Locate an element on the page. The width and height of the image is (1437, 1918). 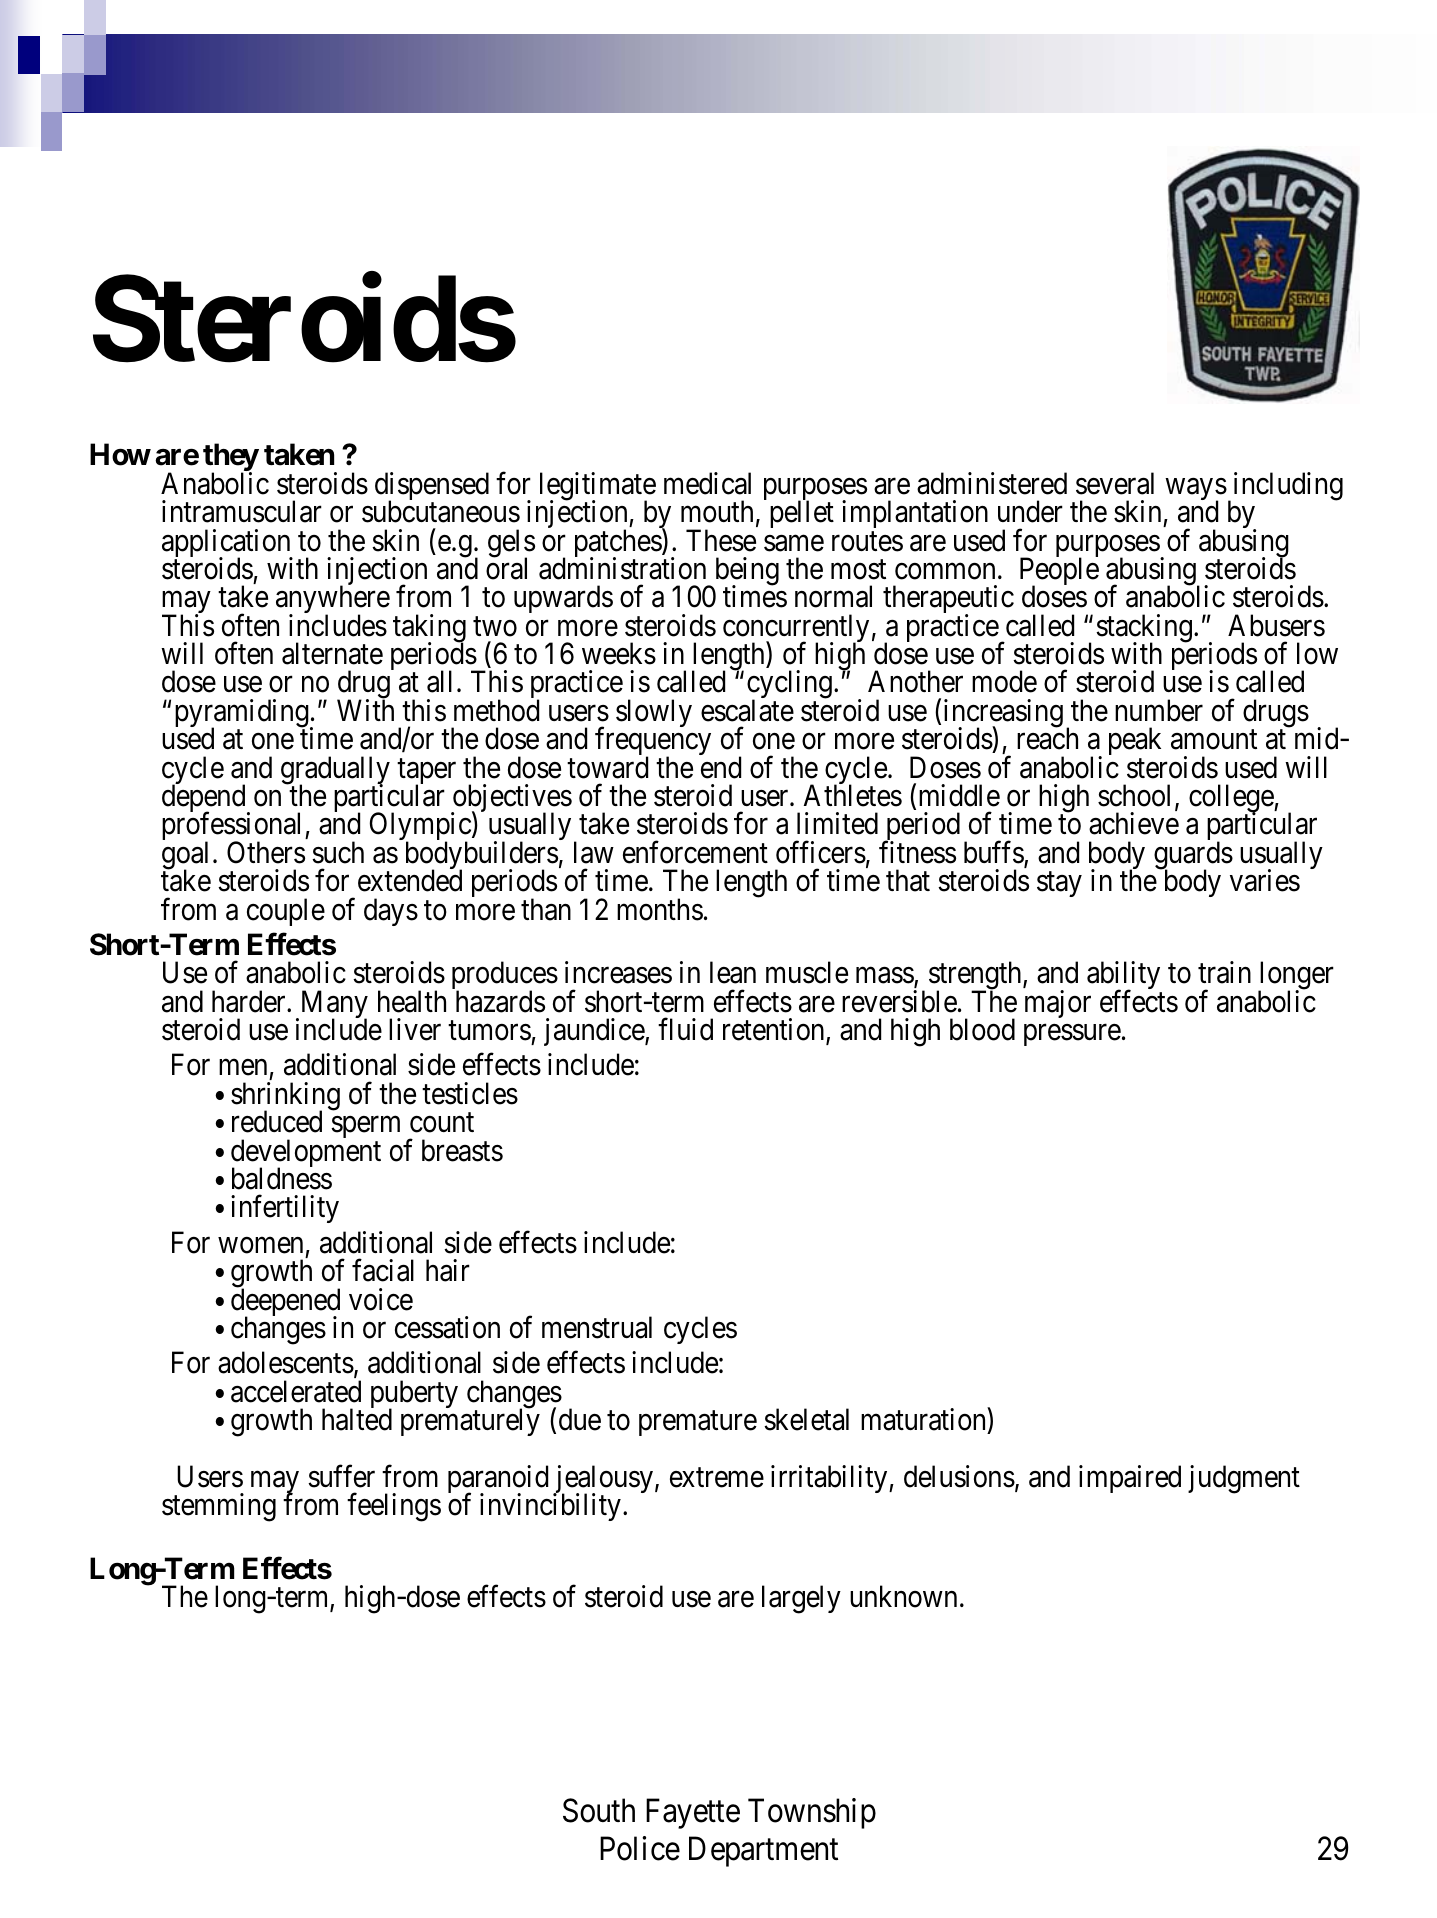
train is located at coordinates (1224, 972).
